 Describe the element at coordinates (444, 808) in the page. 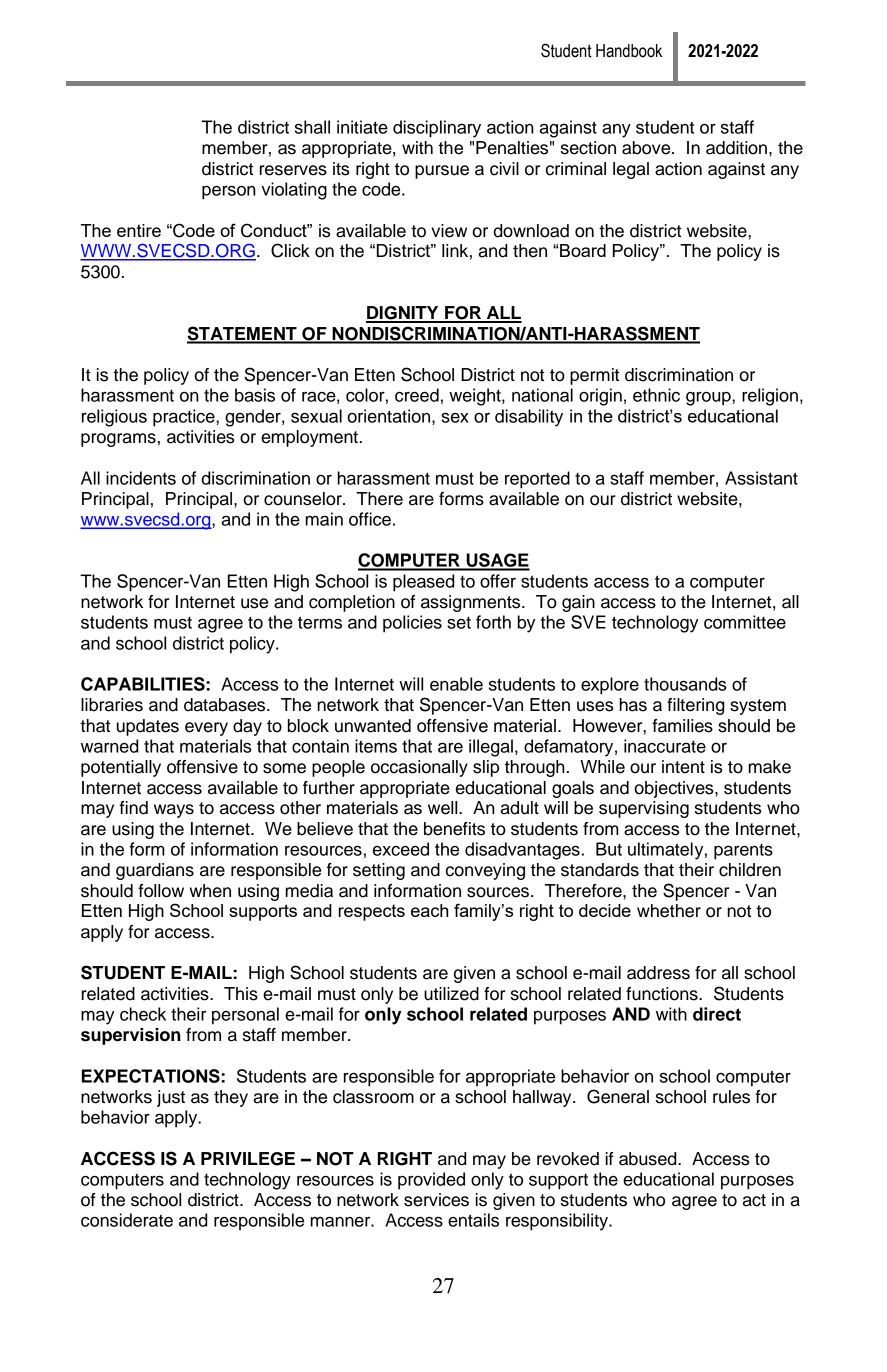

I see `well` at that location.
